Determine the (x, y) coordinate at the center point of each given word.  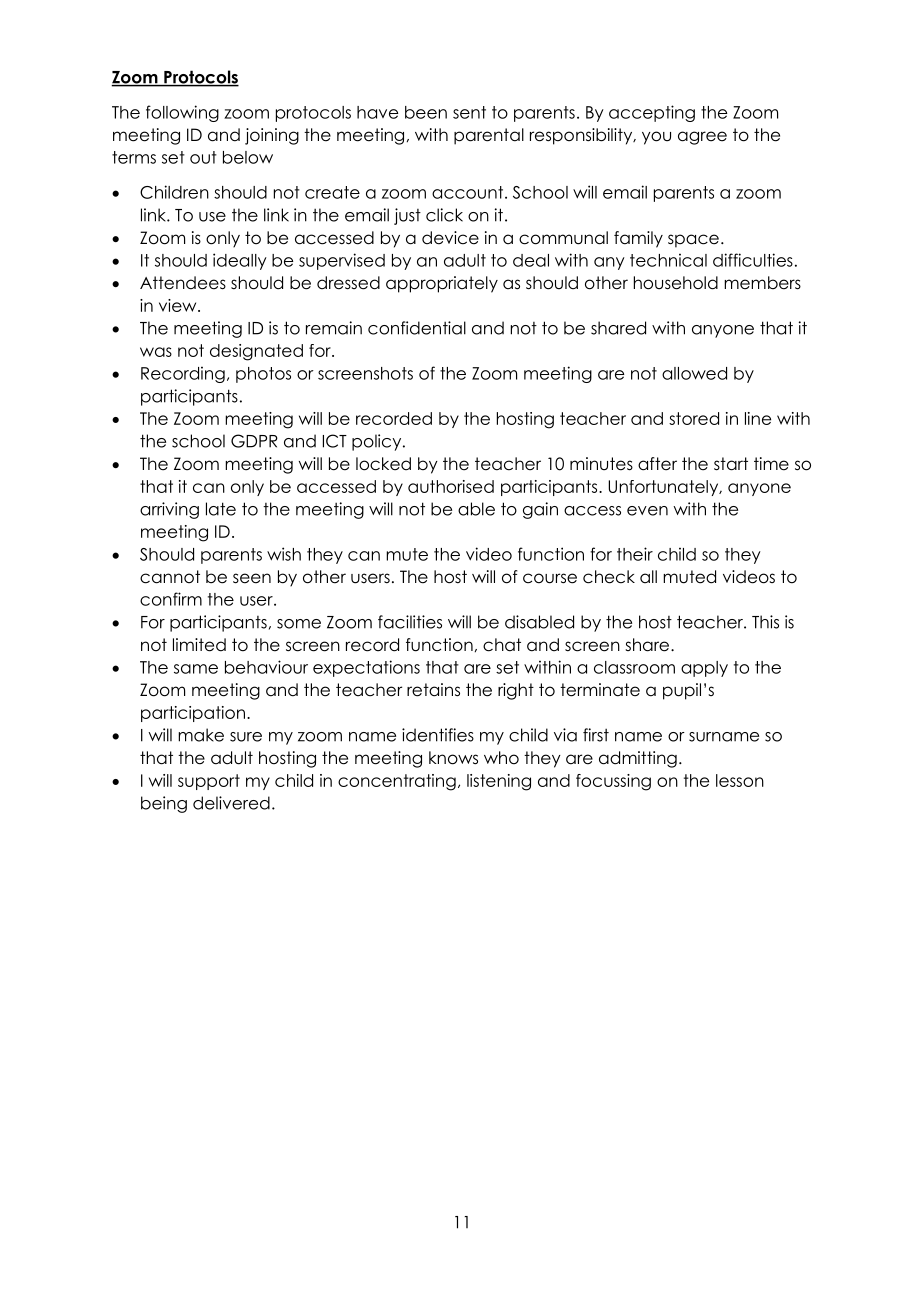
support (209, 782)
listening (499, 782)
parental (489, 136)
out (203, 157)
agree (702, 138)
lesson (740, 780)
